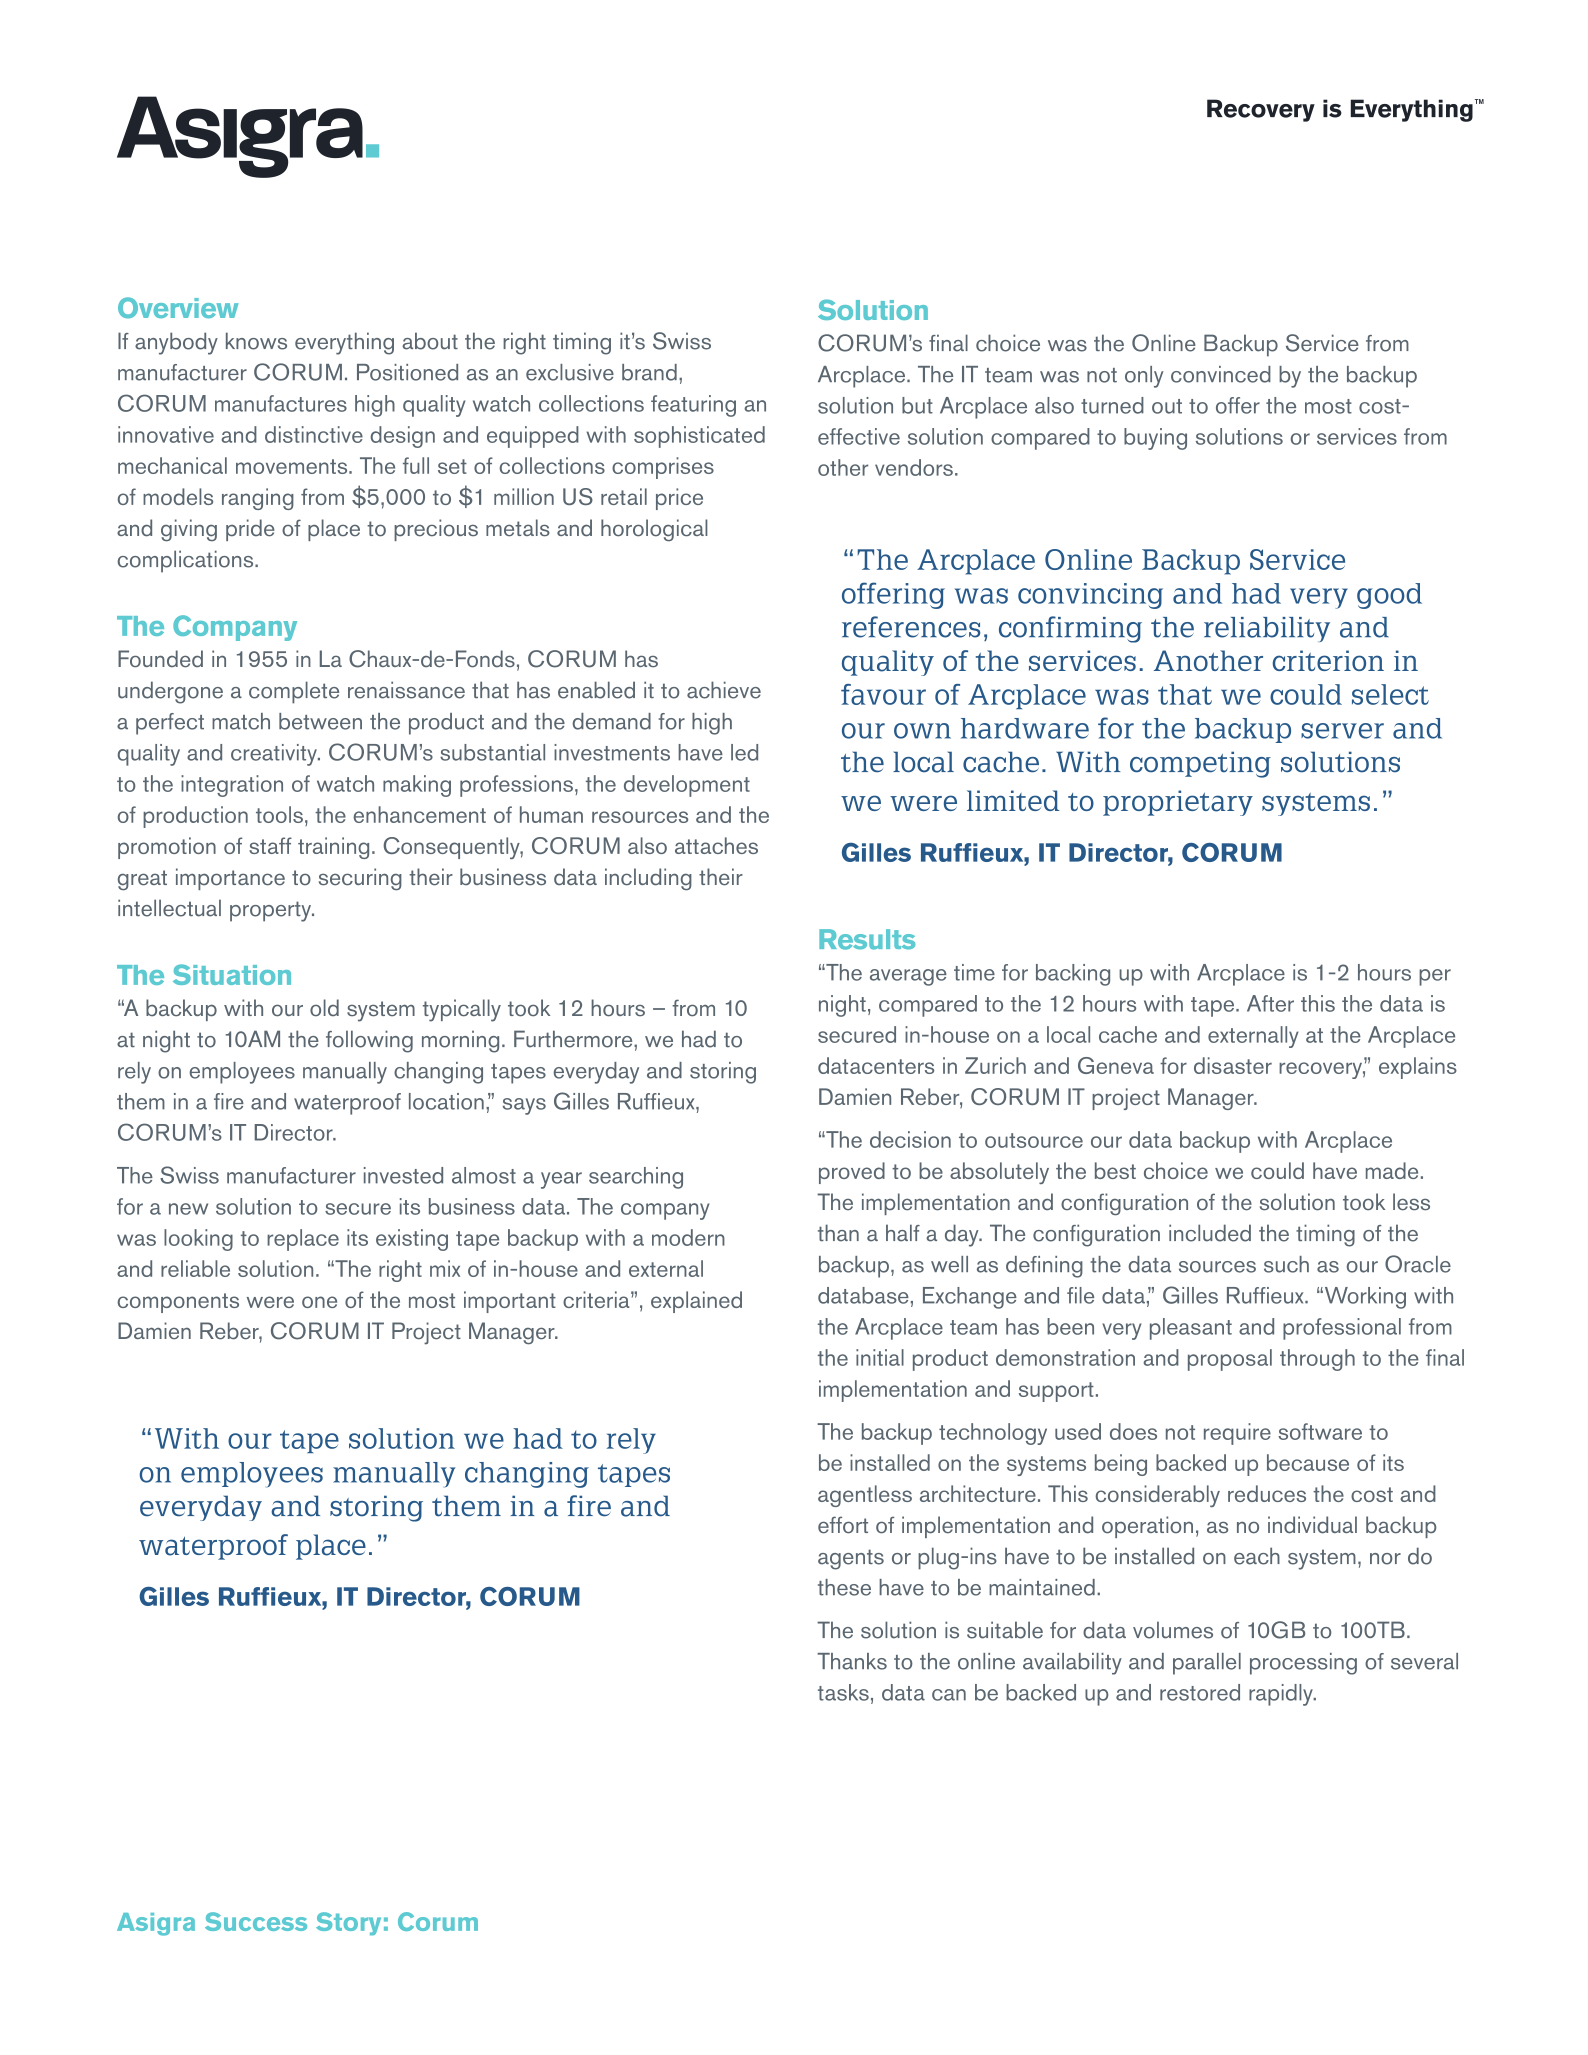 This page has width=1588, height=2055. Describe the element at coordinates (724, 690) in the page. I see `achieve` at that location.
